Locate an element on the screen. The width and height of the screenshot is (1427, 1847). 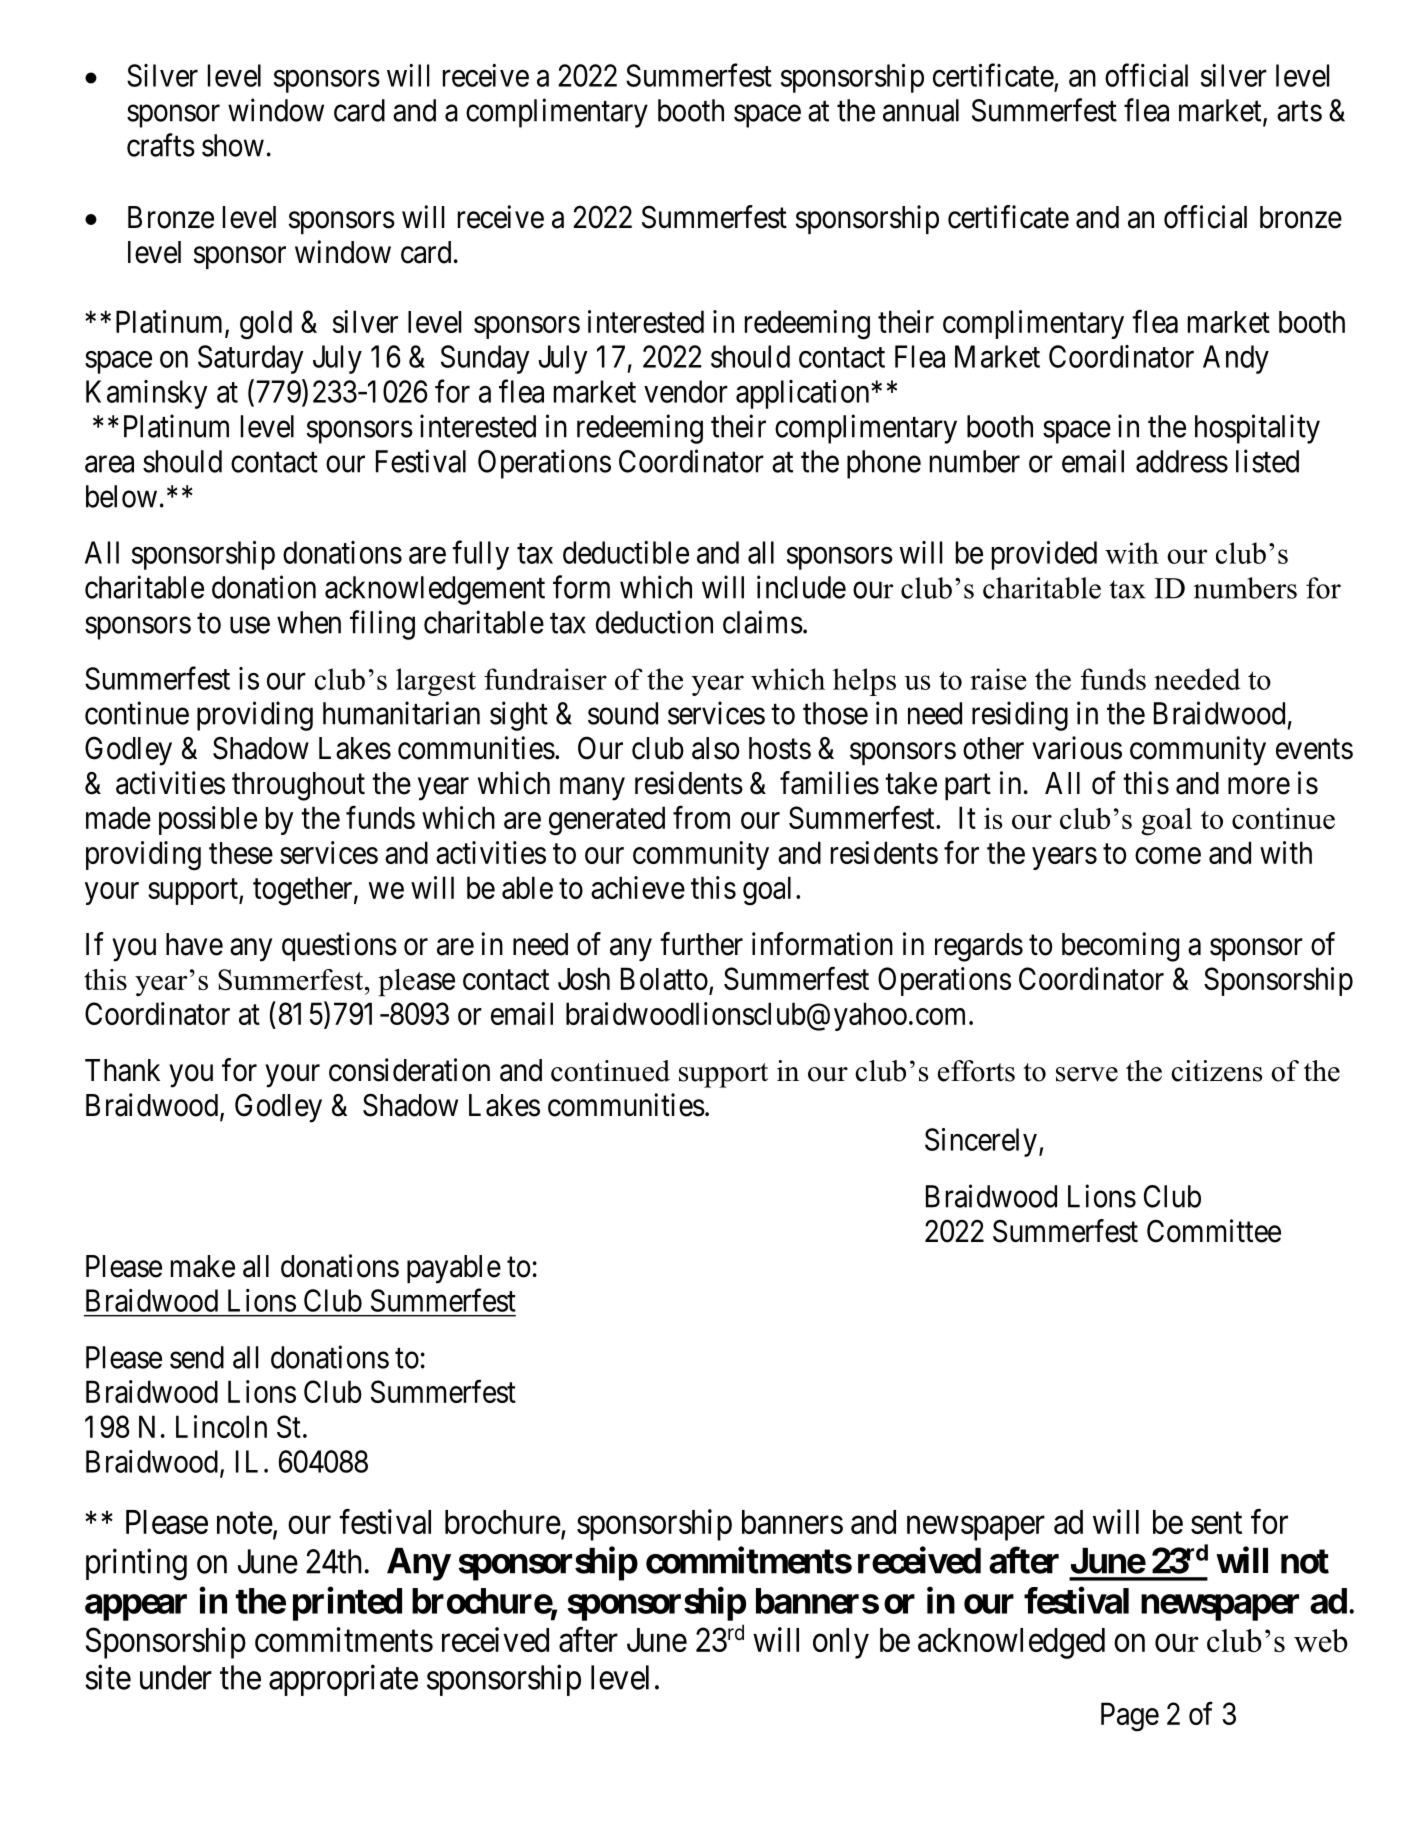
residing is located at coordinates (1020, 716).
